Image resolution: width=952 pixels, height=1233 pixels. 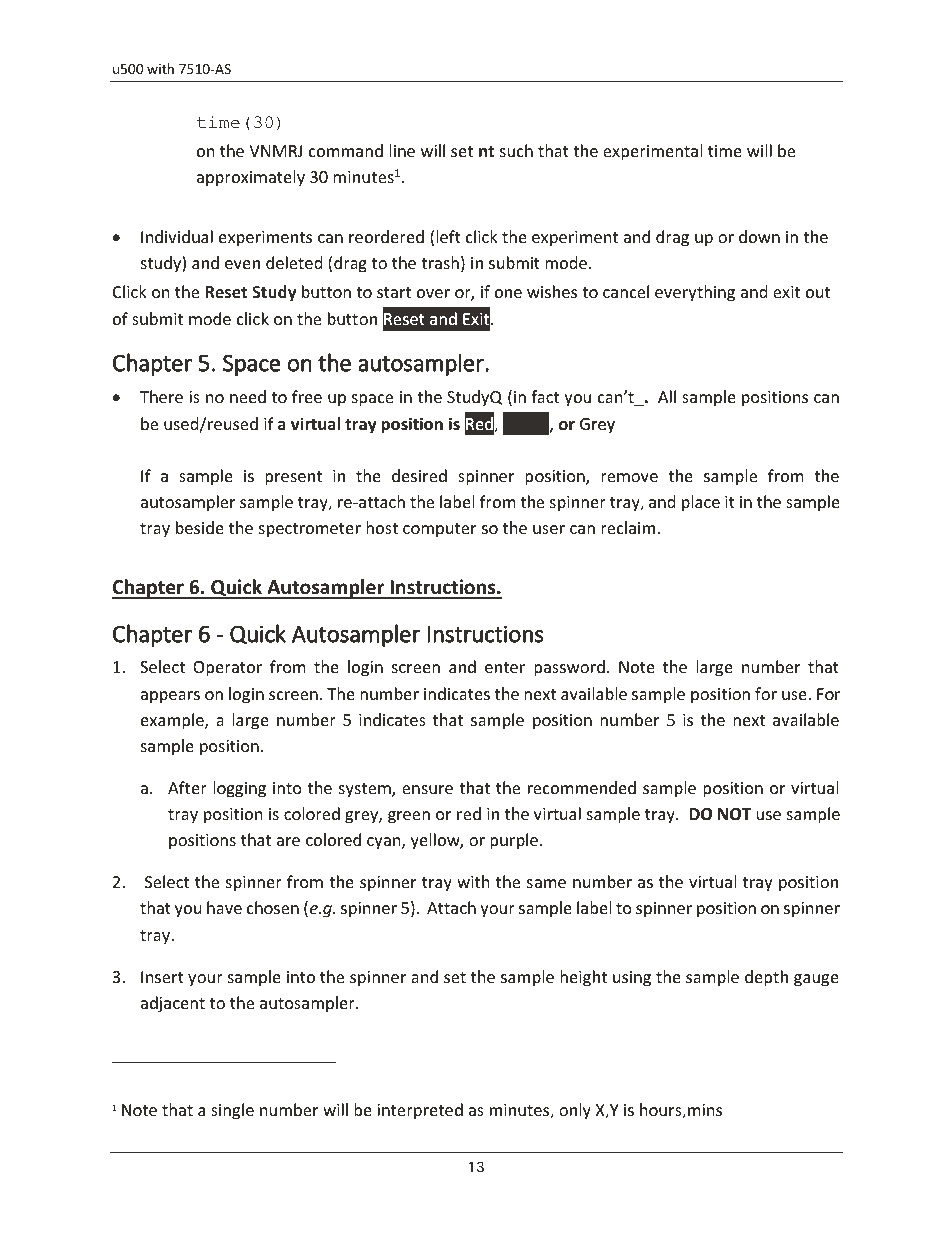 What do you see at coordinates (766, 978) in the screenshot?
I see `depth` at bounding box center [766, 978].
